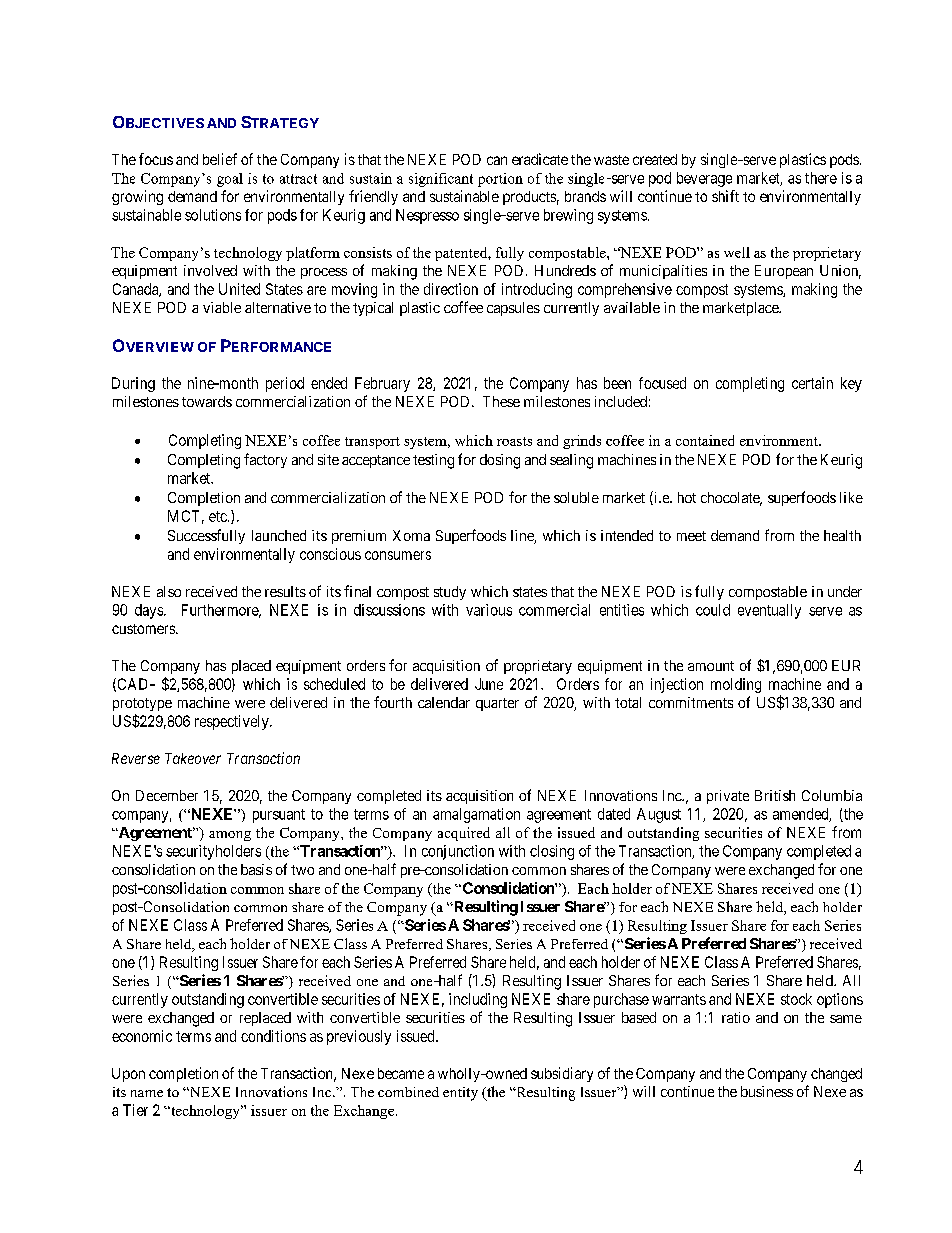 Image resolution: width=952 pixels, height=1233 pixels. What do you see at coordinates (767, 1091) in the page?
I see `business` at bounding box center [767, 1091].
